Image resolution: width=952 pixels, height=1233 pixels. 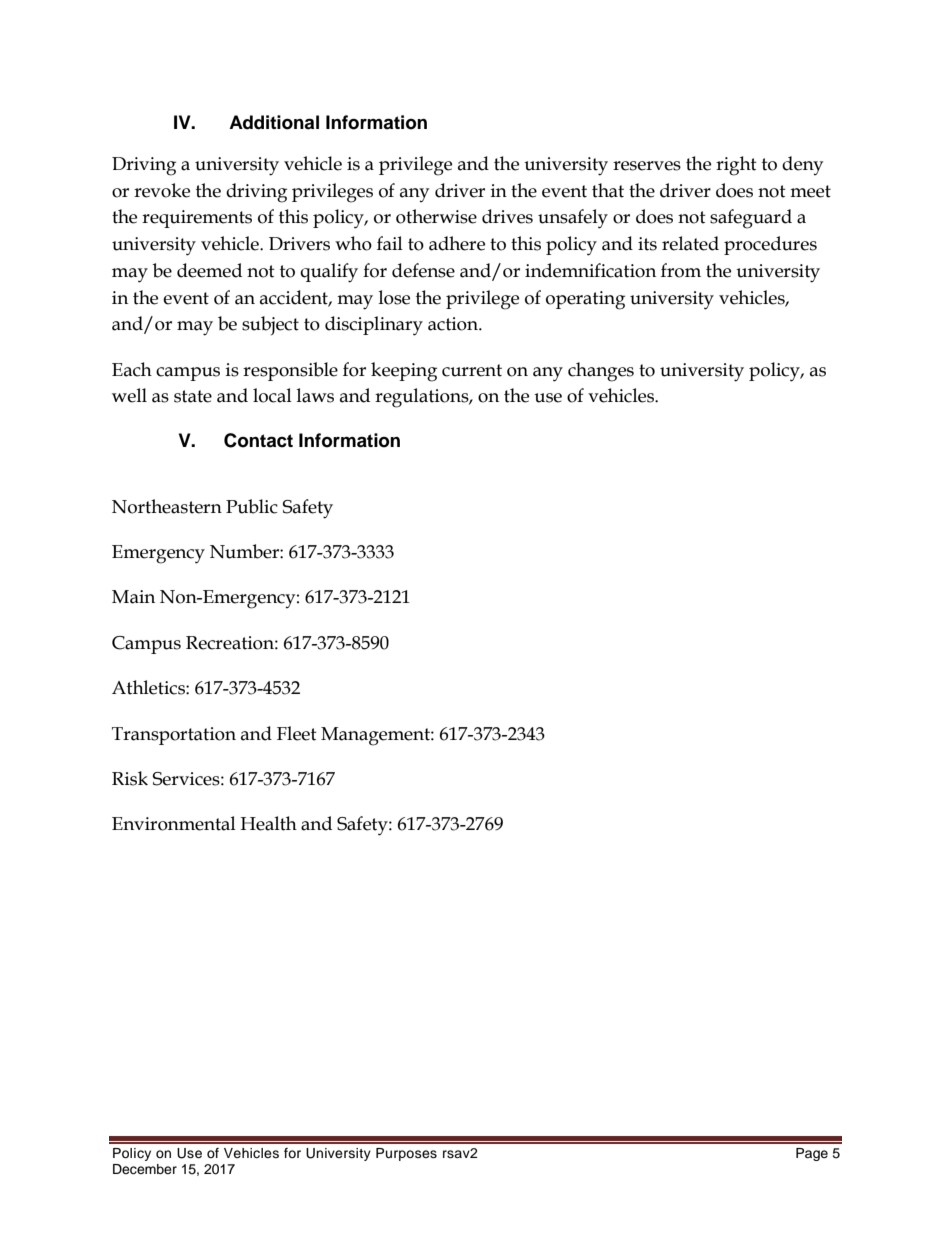 What do you see at coordinates (297, 733) in the image?
I see `Fleet` at bounding box center [297, 733].
